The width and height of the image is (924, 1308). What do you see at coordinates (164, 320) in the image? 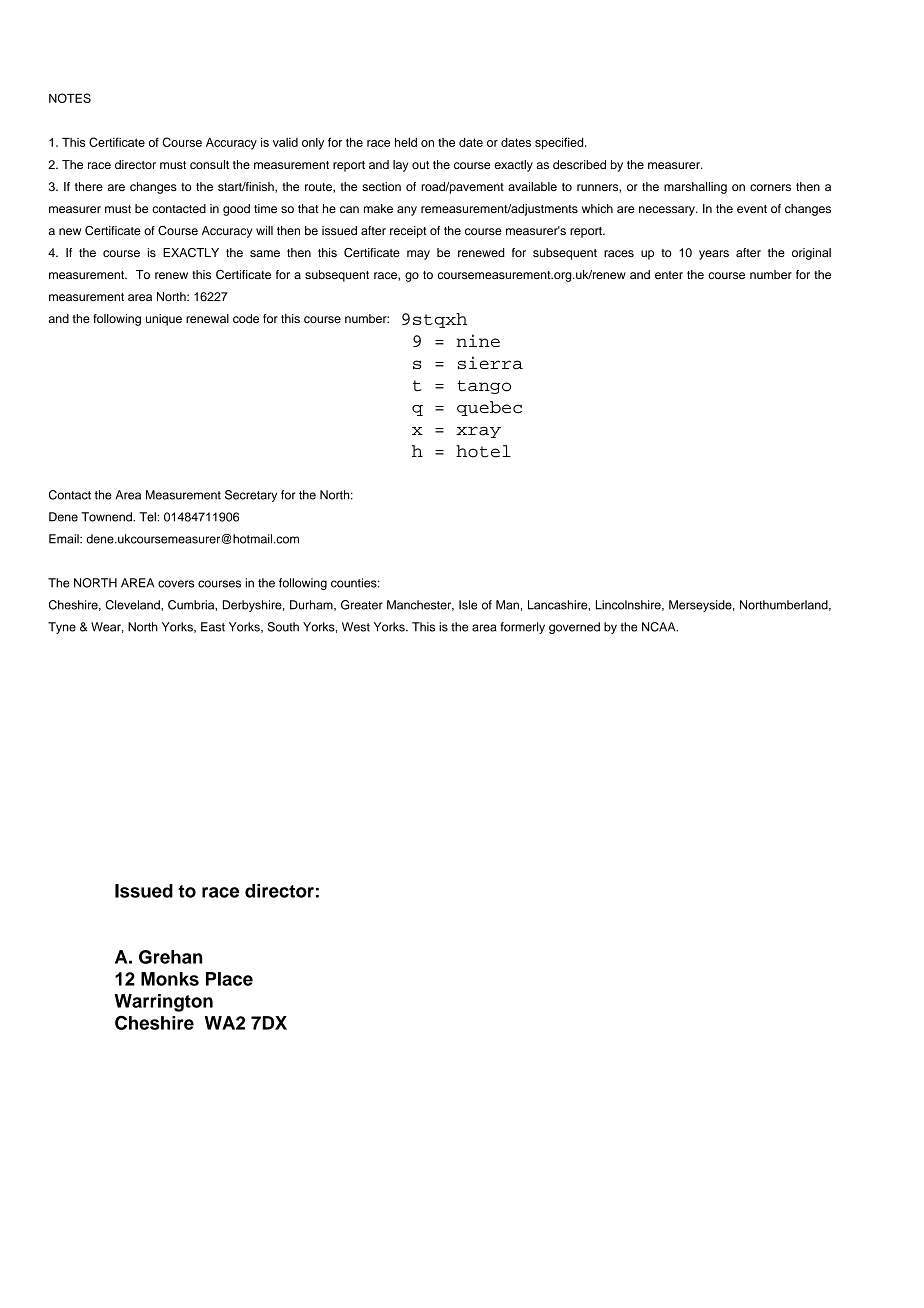
I see `unique` at bounding box center [164, 320].
